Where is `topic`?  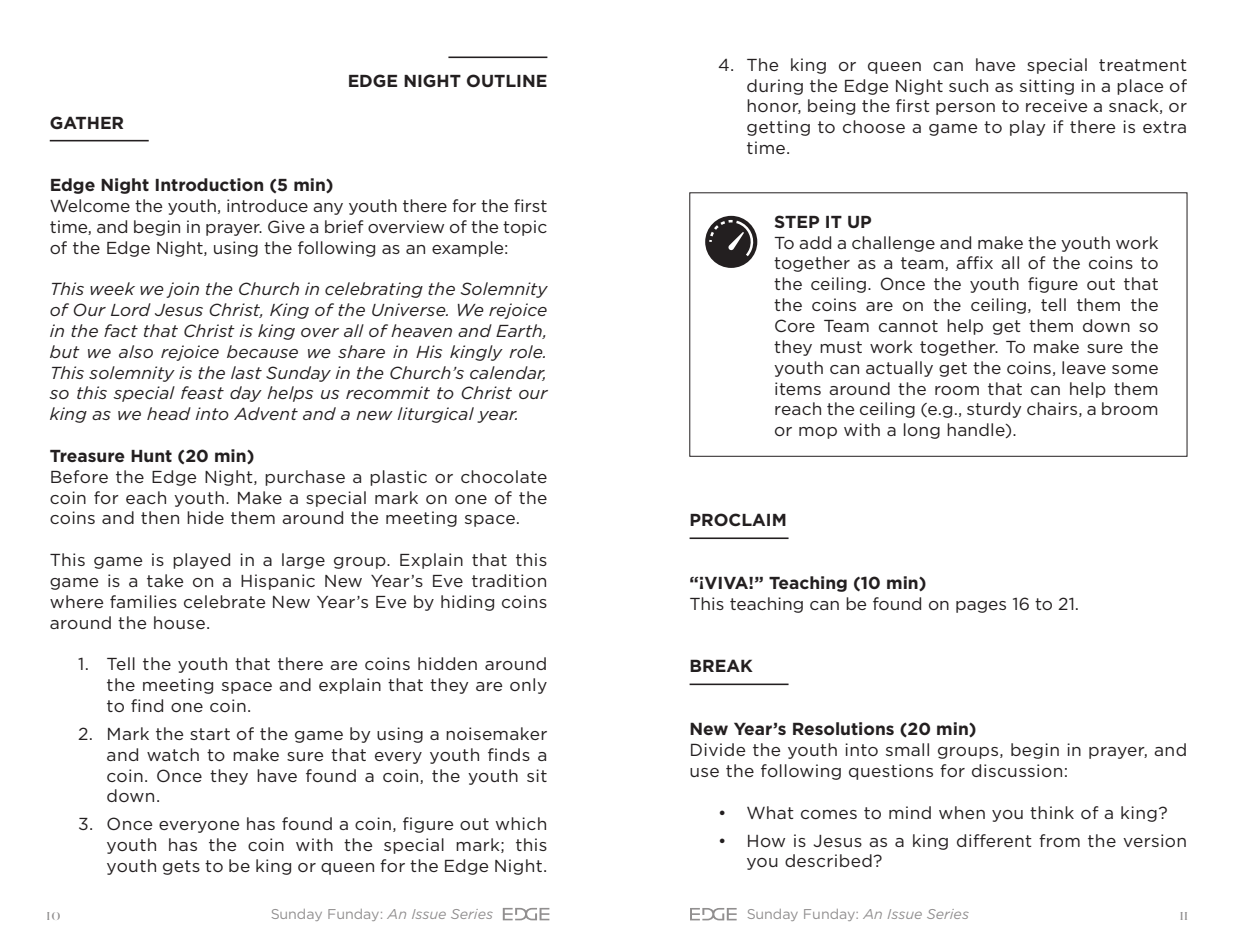
topic is located at coordinates (525, 228).
